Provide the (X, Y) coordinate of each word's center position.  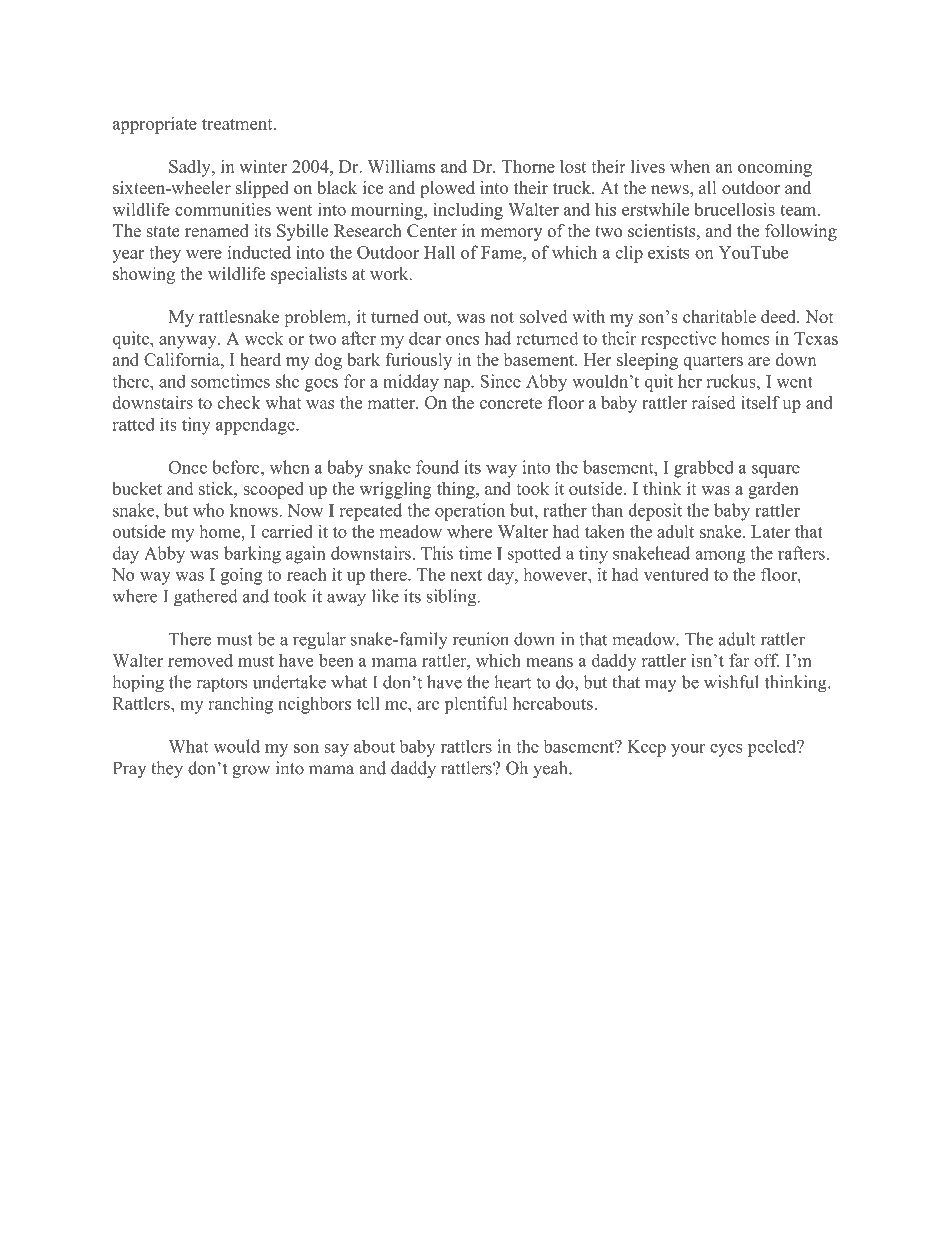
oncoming (775, 168)
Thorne (528, 166)
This (437, 553)
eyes (726, 750)
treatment (238, 124)
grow (251, 771)
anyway (189, 342)
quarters (713, 362)
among (720, 557)
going (241, 576)
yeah (551, 769)
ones (462, 340)
